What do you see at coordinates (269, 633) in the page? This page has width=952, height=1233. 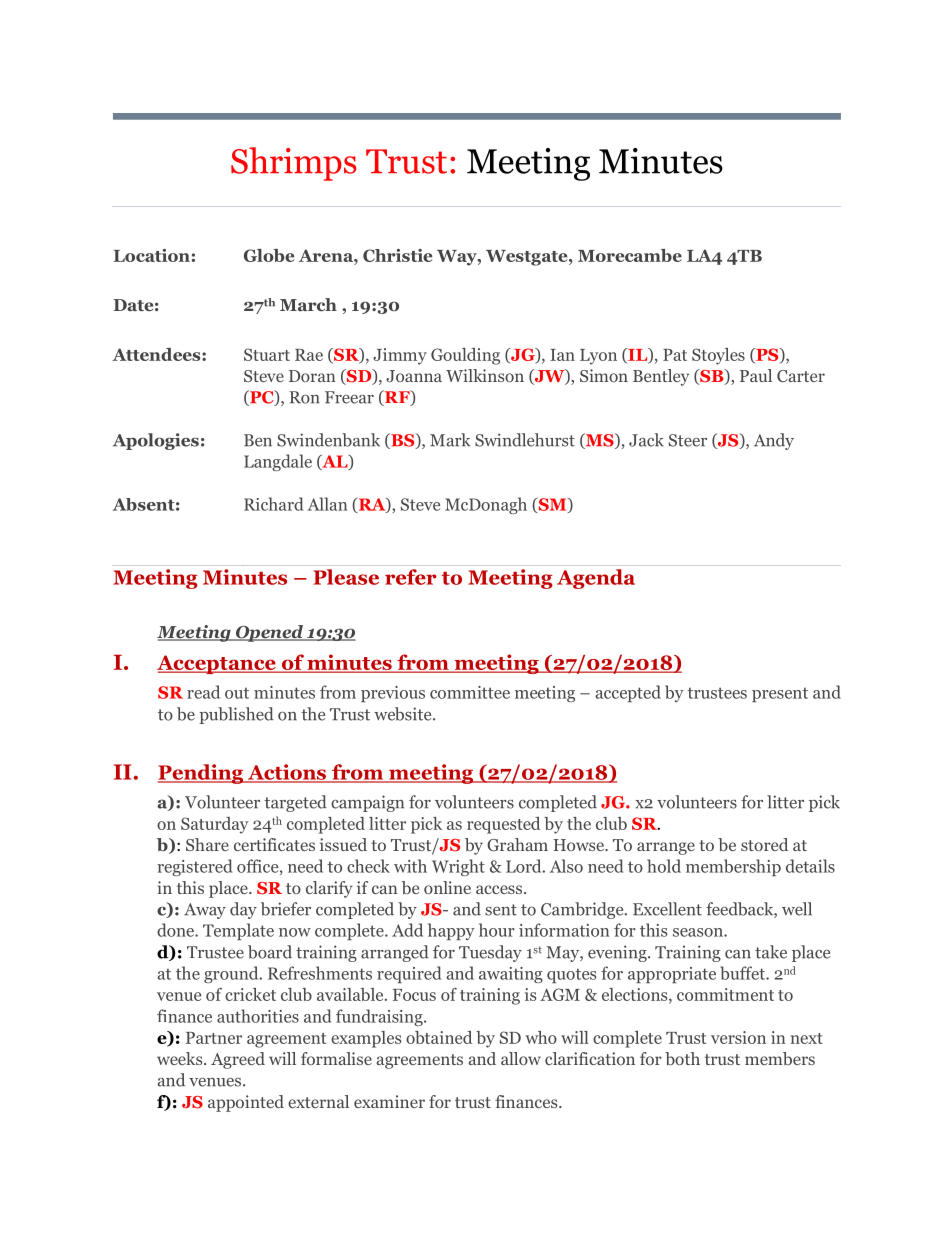 I see `Opened` at bounding box center [269, 633].
